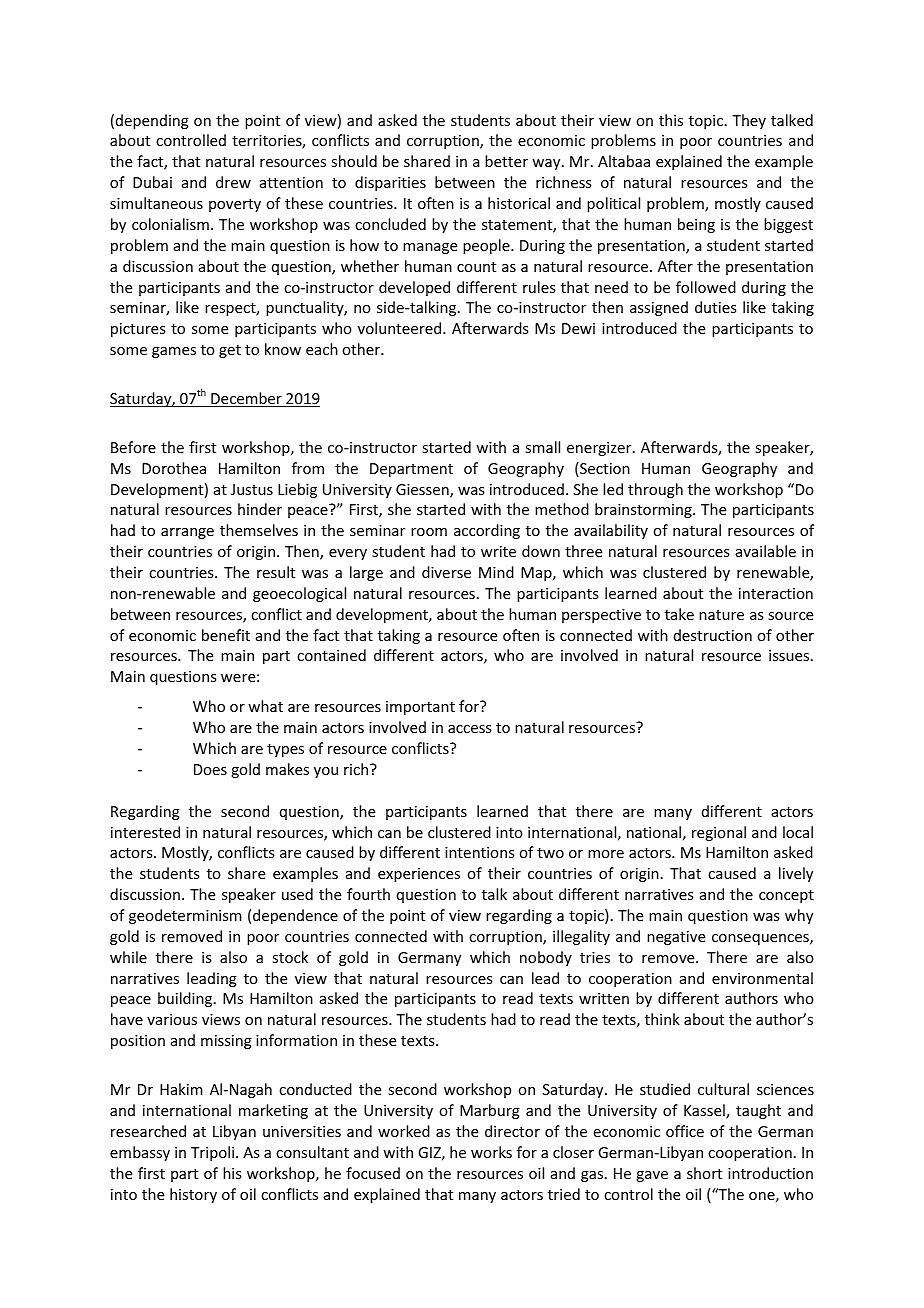 The width and height of the screenshot is (924, 1308). What do you see at coordinates (542, 447) in the screenshot?
I see `small` at bounding box center [542, 447].
